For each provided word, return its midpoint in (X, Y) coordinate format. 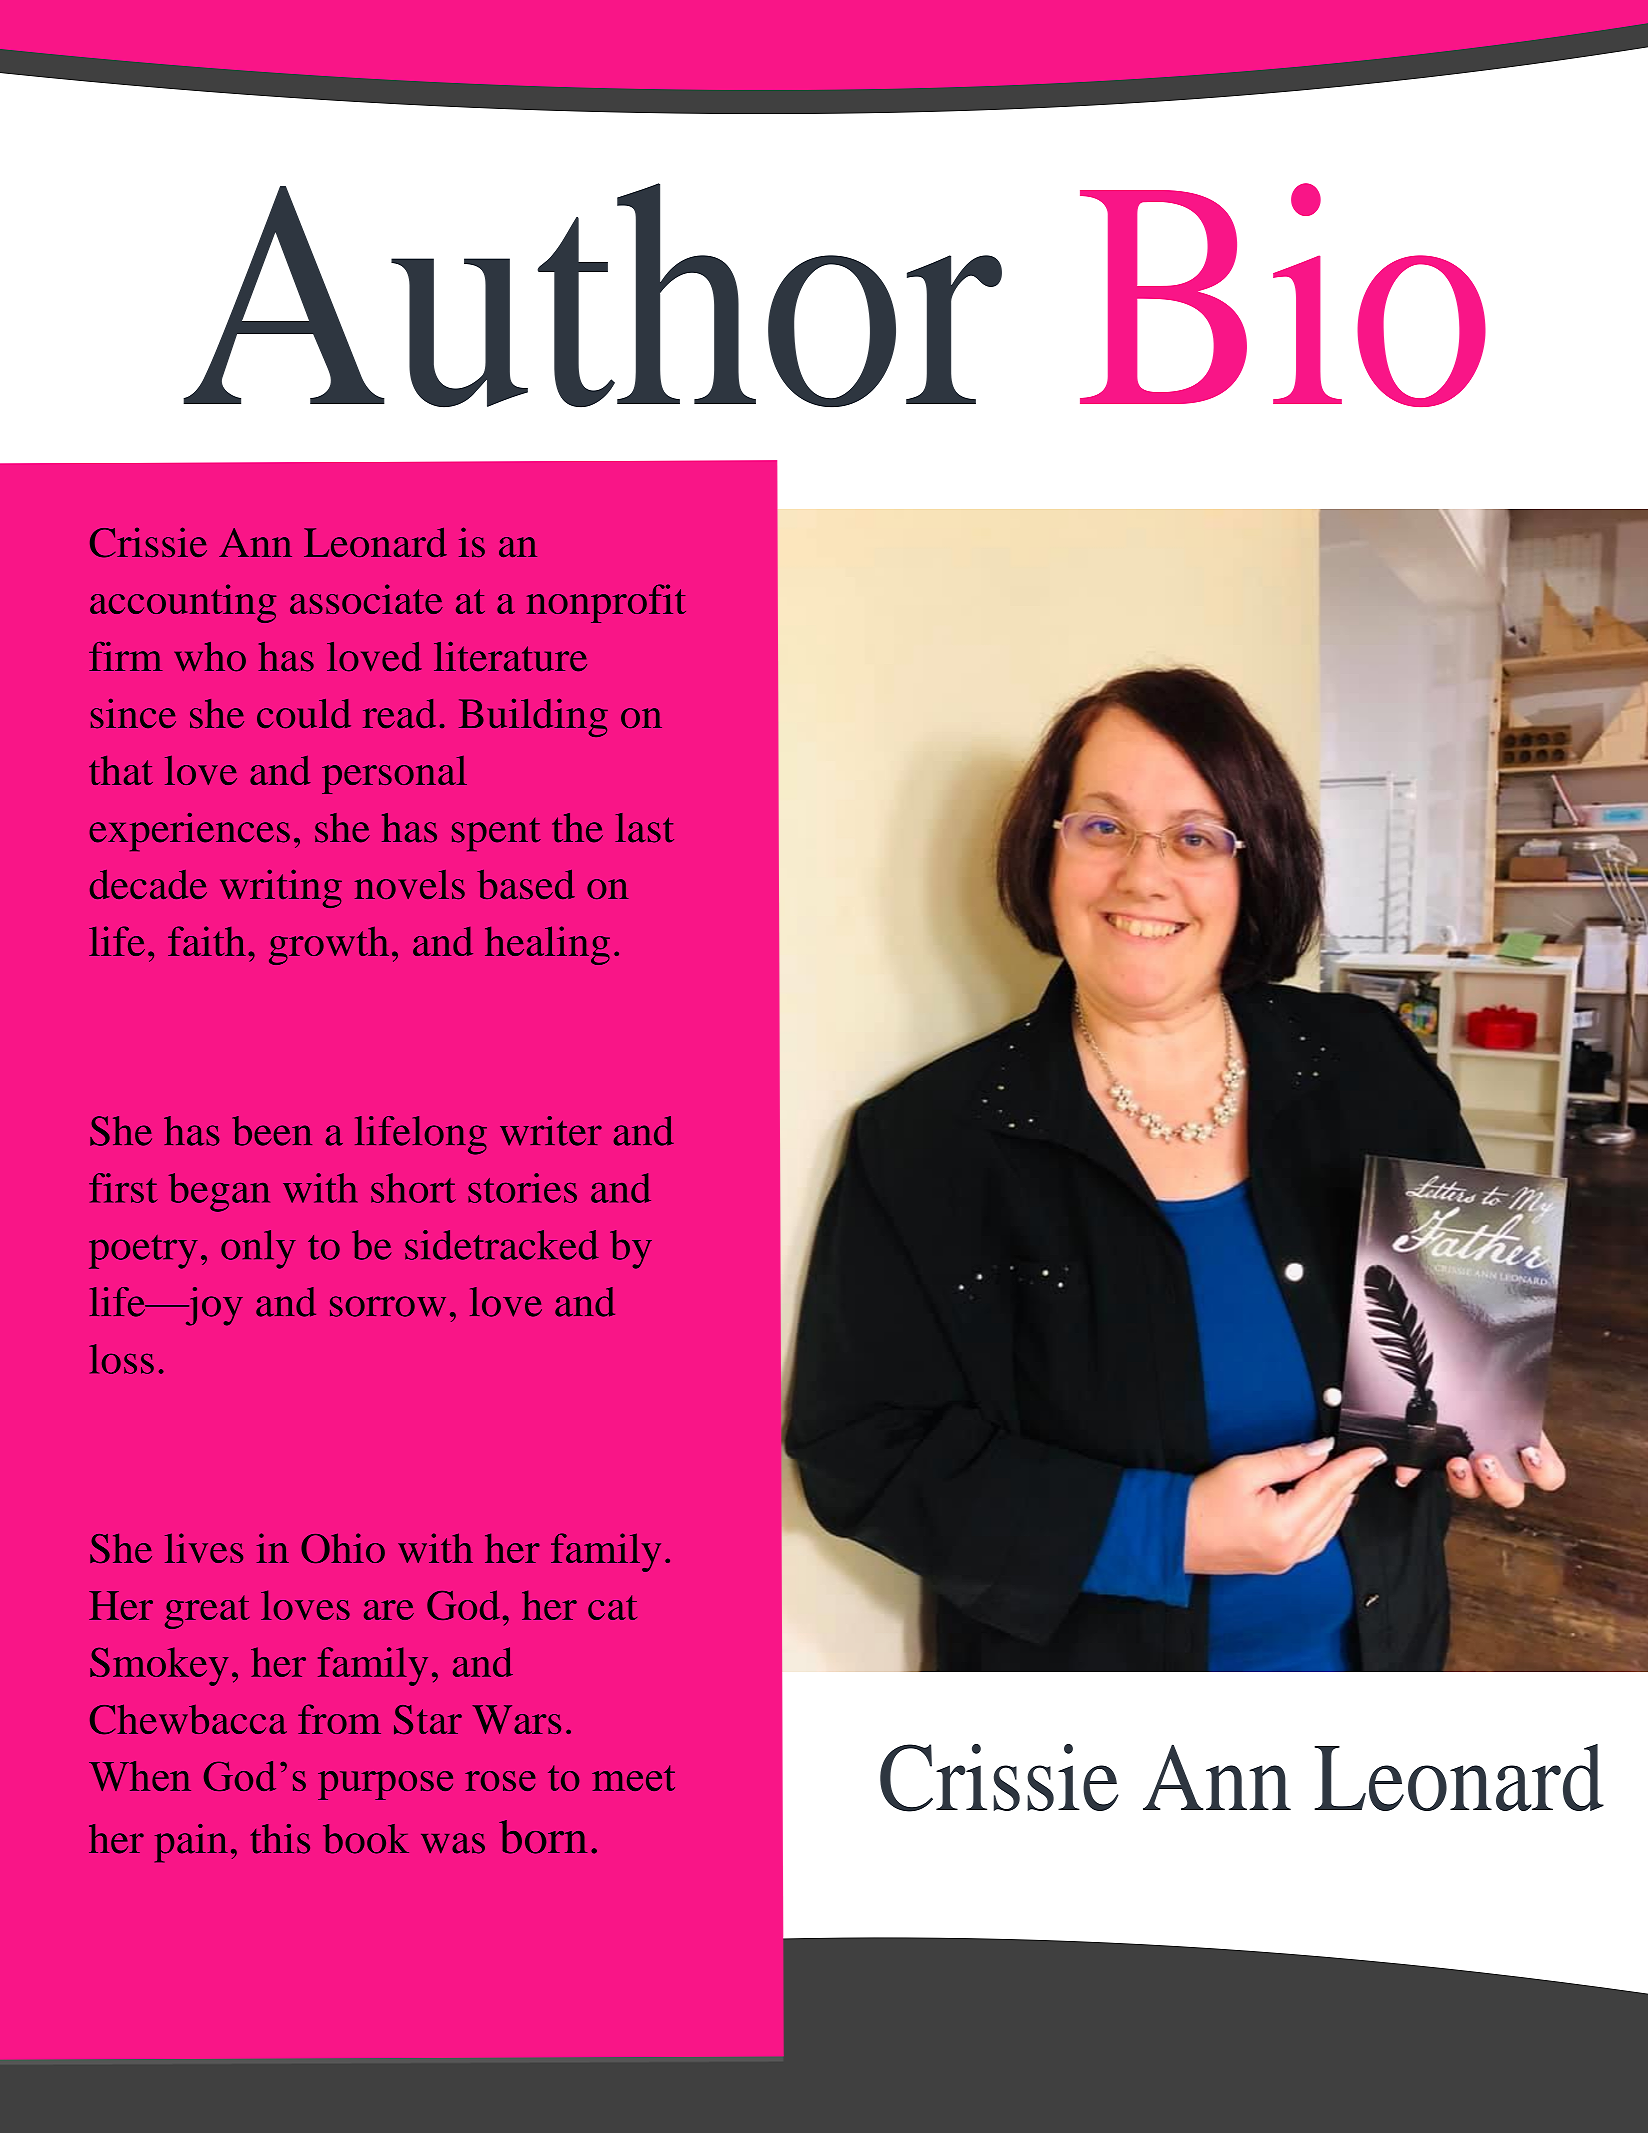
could (304, 714)
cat (612, 1607)
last (644, 828)
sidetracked (502, 1245)
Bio (1283, 295)
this (280, 1839)
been (272, 1131)
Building (533, 717)
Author (592, 295)
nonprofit (606, 603)
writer (551, 1131)
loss (121, 1359)
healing (547, 945)
